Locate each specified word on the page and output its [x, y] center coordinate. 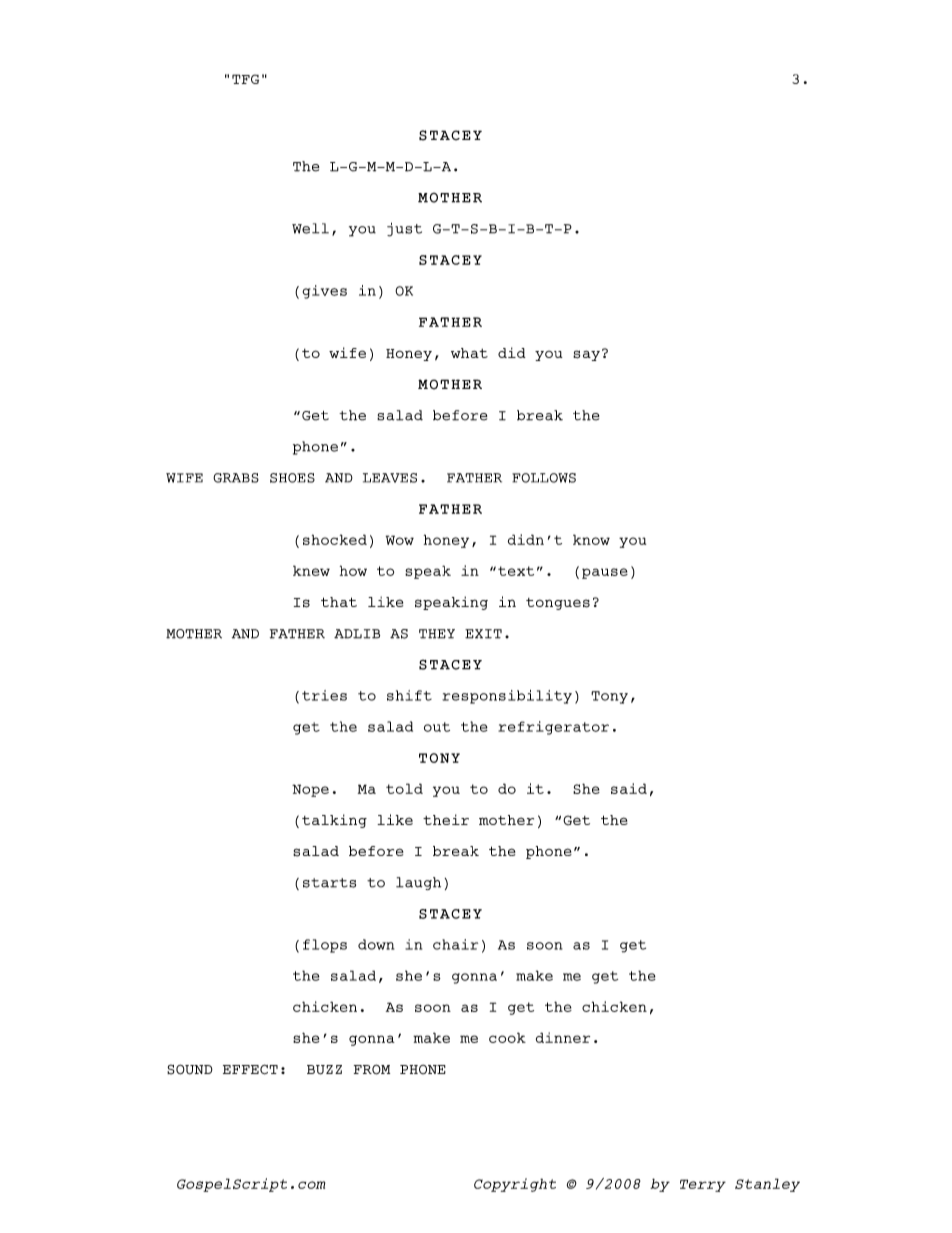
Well [310, 228]
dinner [563, 1037]
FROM [372, 1069]
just [404, 230]
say [586, 355]
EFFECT [250, 1069]
